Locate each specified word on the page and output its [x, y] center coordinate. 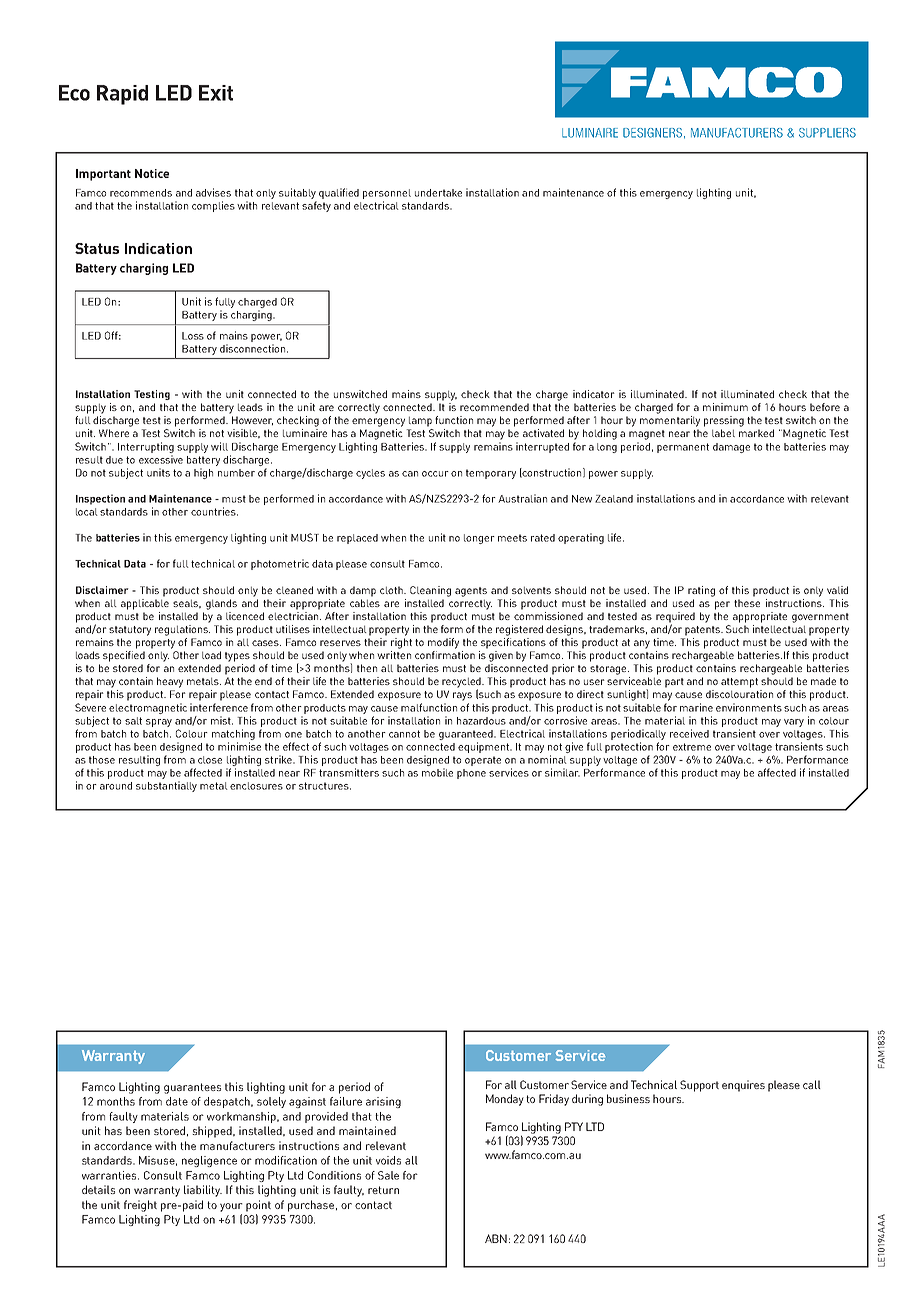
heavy [170, 682]
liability [203, 1191]
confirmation [445, 655]
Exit [216, 93]
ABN [496, 1238]
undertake [438, 193]
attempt [739, 683]
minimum [725, 407]
